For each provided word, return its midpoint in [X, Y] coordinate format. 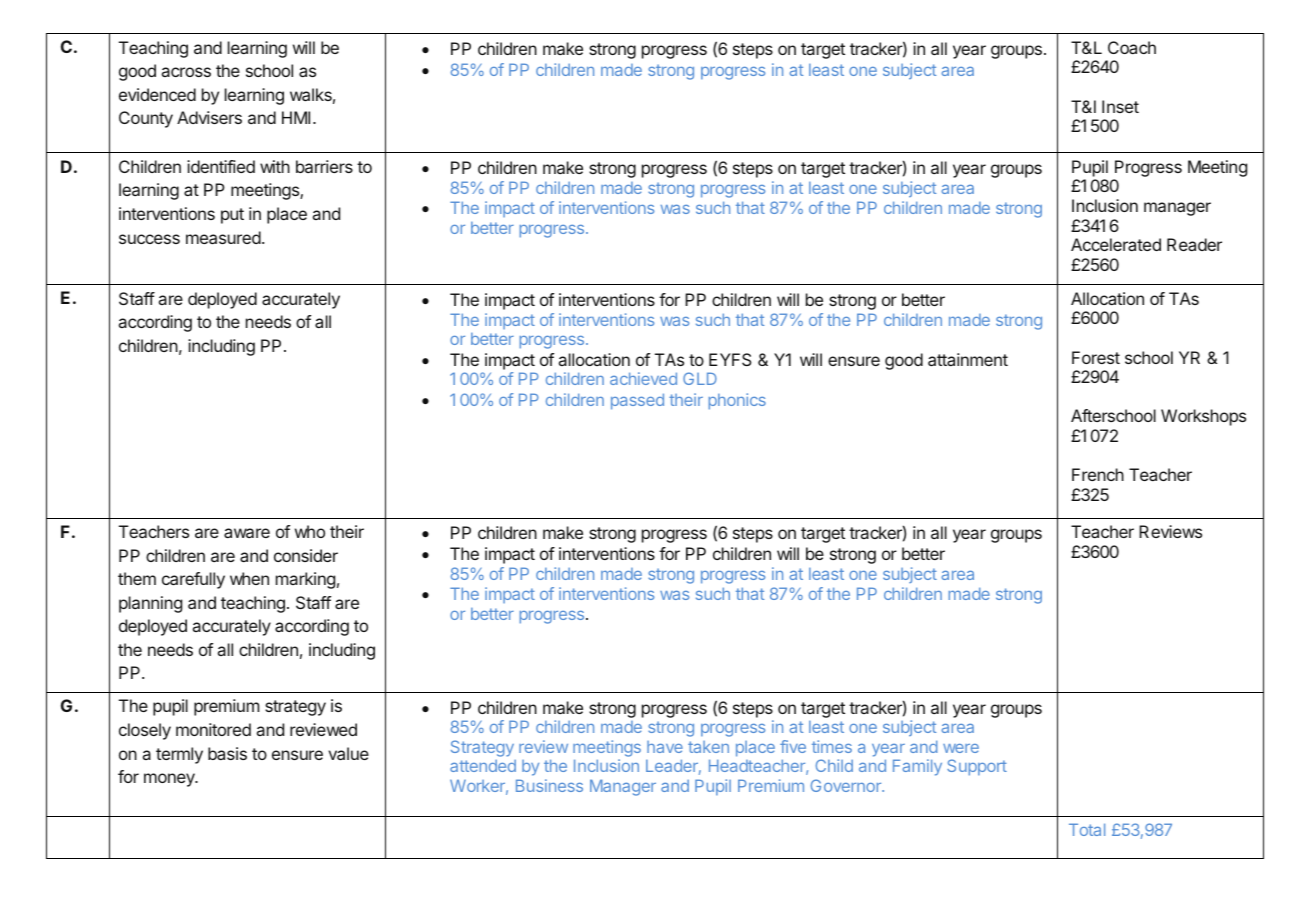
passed [637, 401]
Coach [1132, 47]
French [1098, 474]
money [170, 780]
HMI [296, 117]
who [310, 531]
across [186, 72]
